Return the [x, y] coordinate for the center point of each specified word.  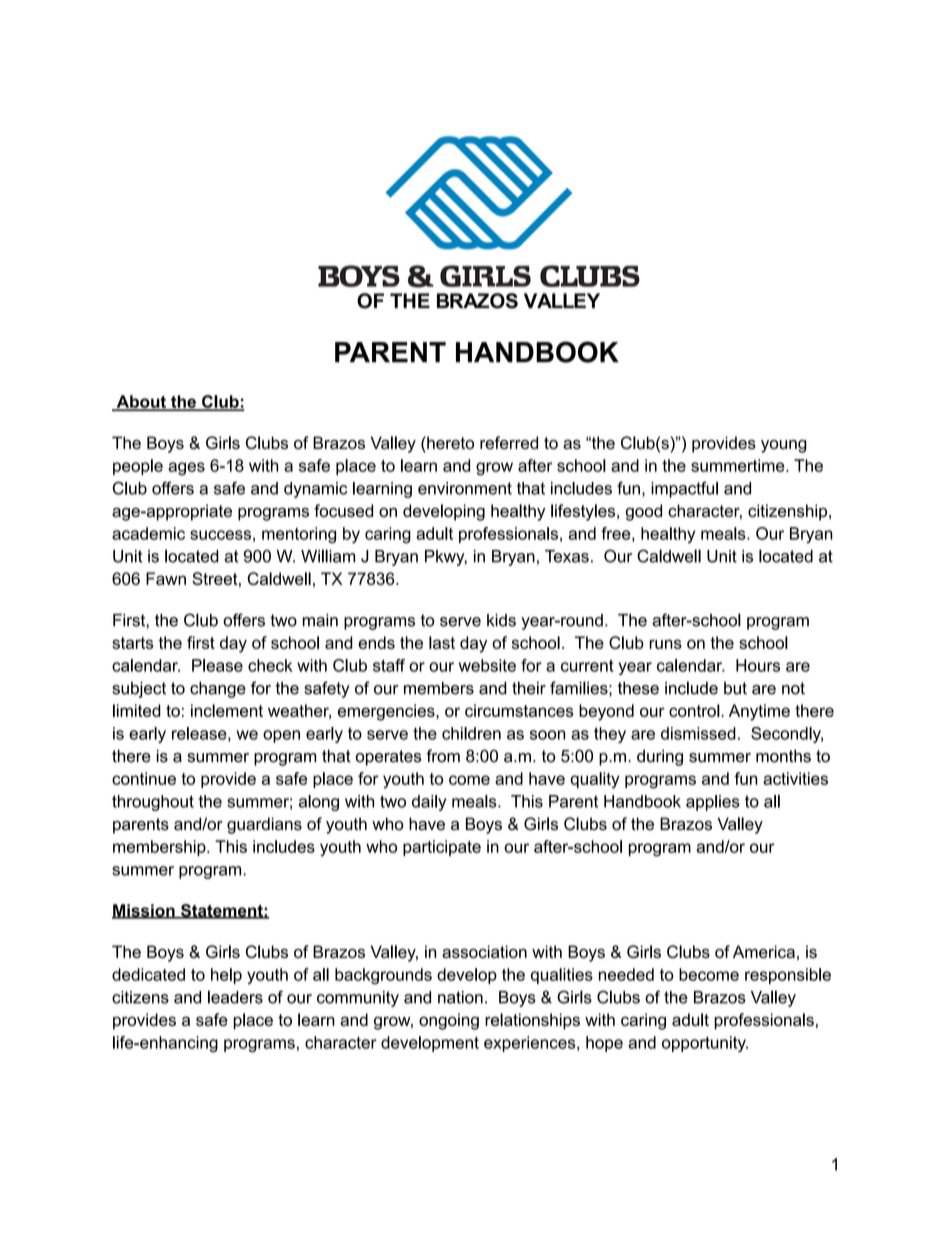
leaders [235, 997]
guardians [264, 825]
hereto [449, 443]
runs [665, 644]
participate [442, 848]
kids [501, 620]
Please [217, 665]
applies [713, 803]
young [784, 446]
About [141, 402]
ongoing [449, 1021]
